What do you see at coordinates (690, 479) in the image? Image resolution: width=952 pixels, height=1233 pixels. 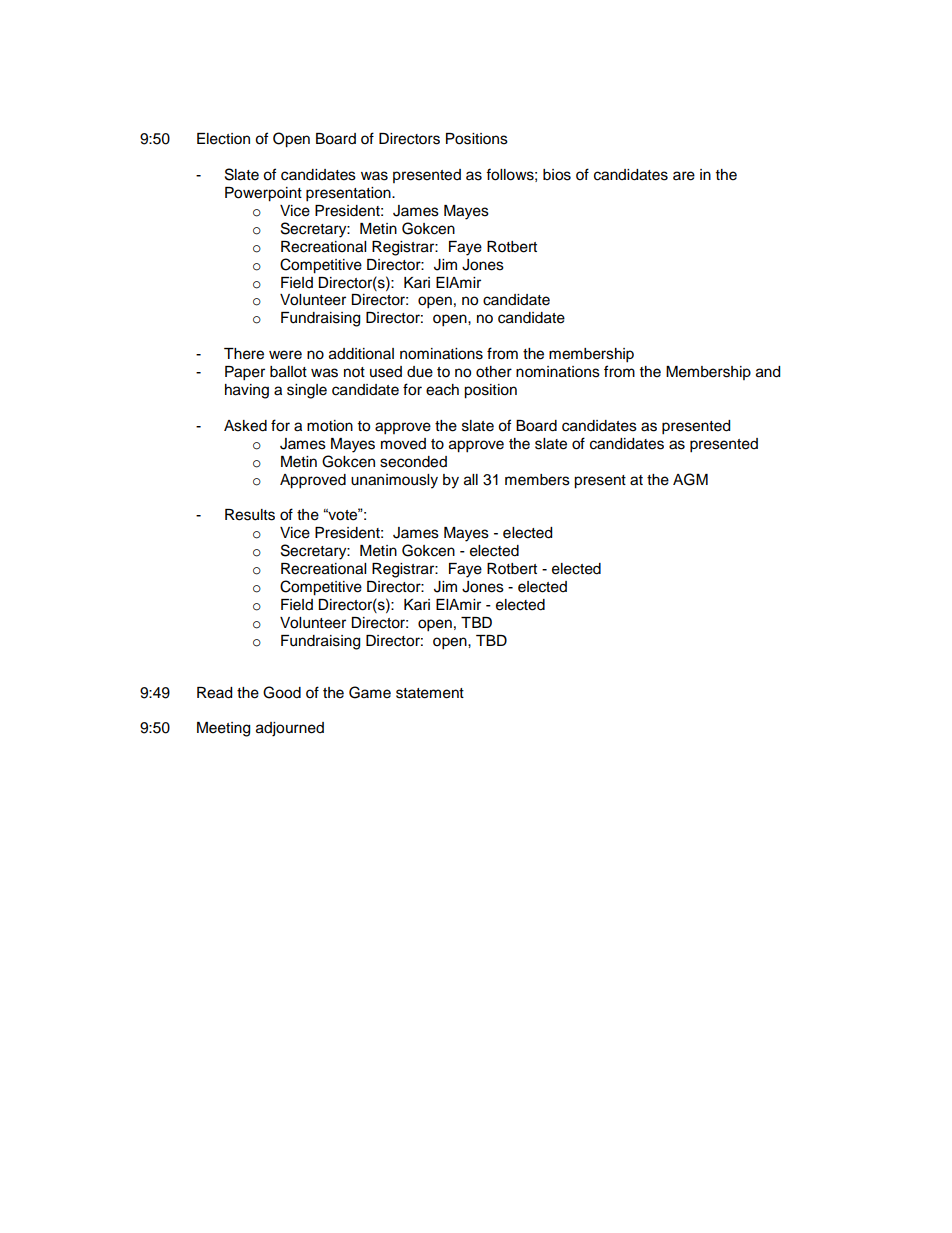 I see `AGM` at bounding box center [690, 479].
